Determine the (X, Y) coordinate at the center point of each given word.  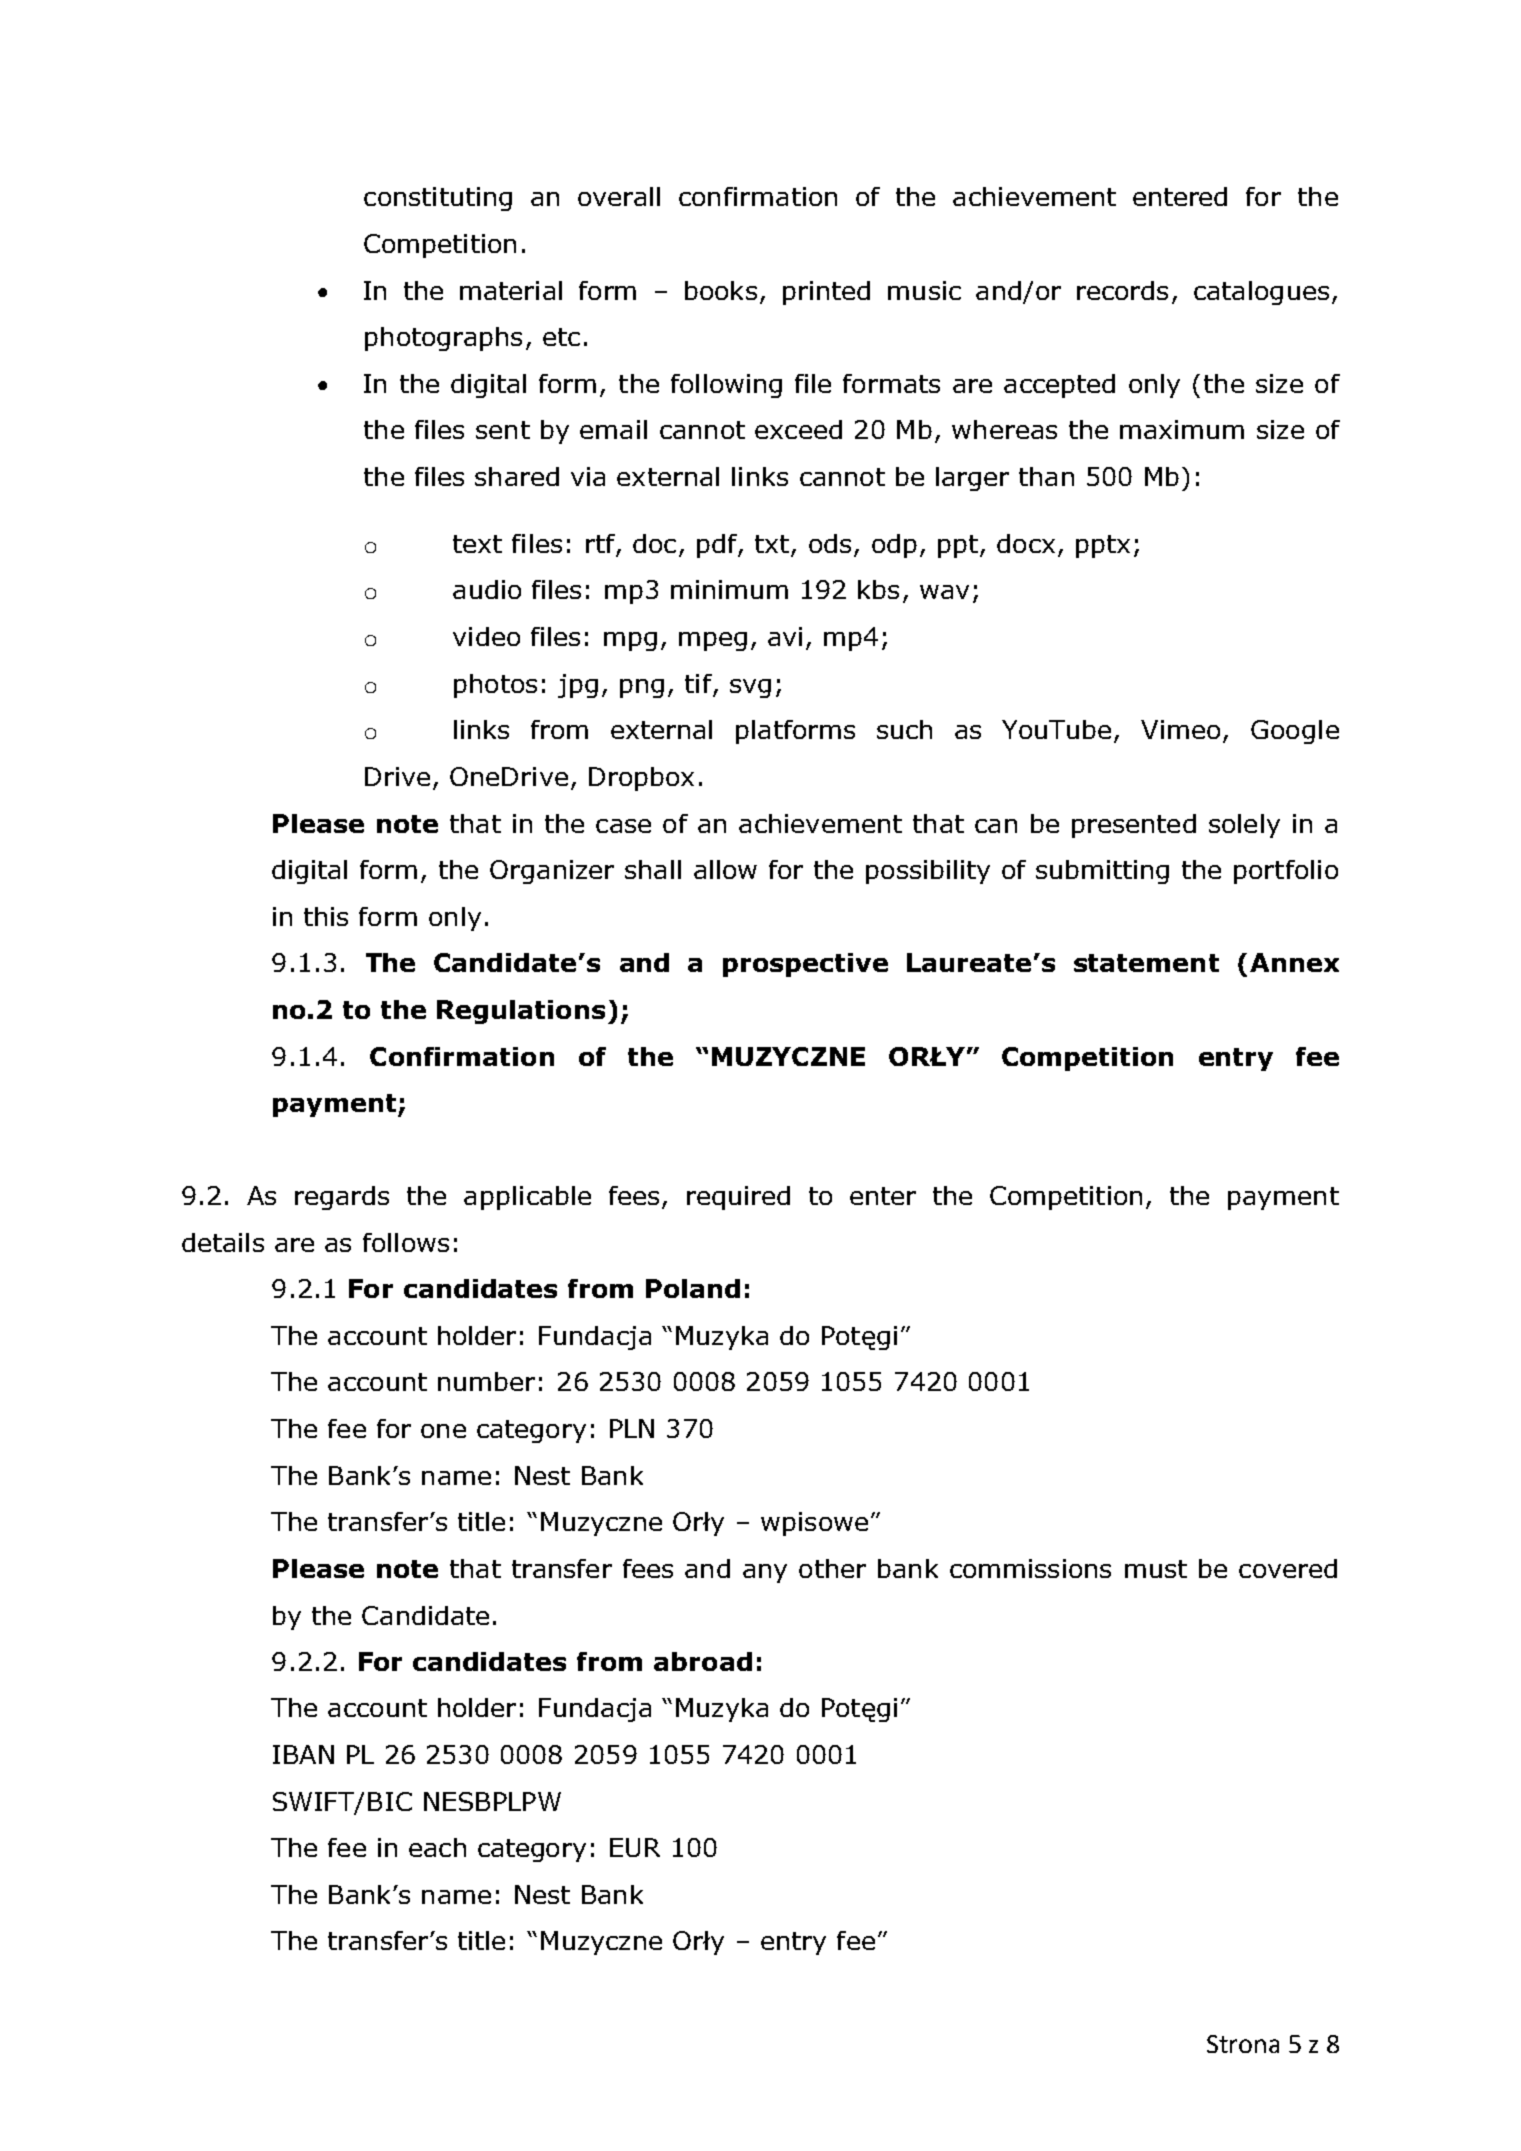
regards (342, 1198)
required (738, 1198)
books (721, 290)
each (437, 1847)
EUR (635, 1847)
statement (1146, 963)
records (1122, 290)
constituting (438, 199)
